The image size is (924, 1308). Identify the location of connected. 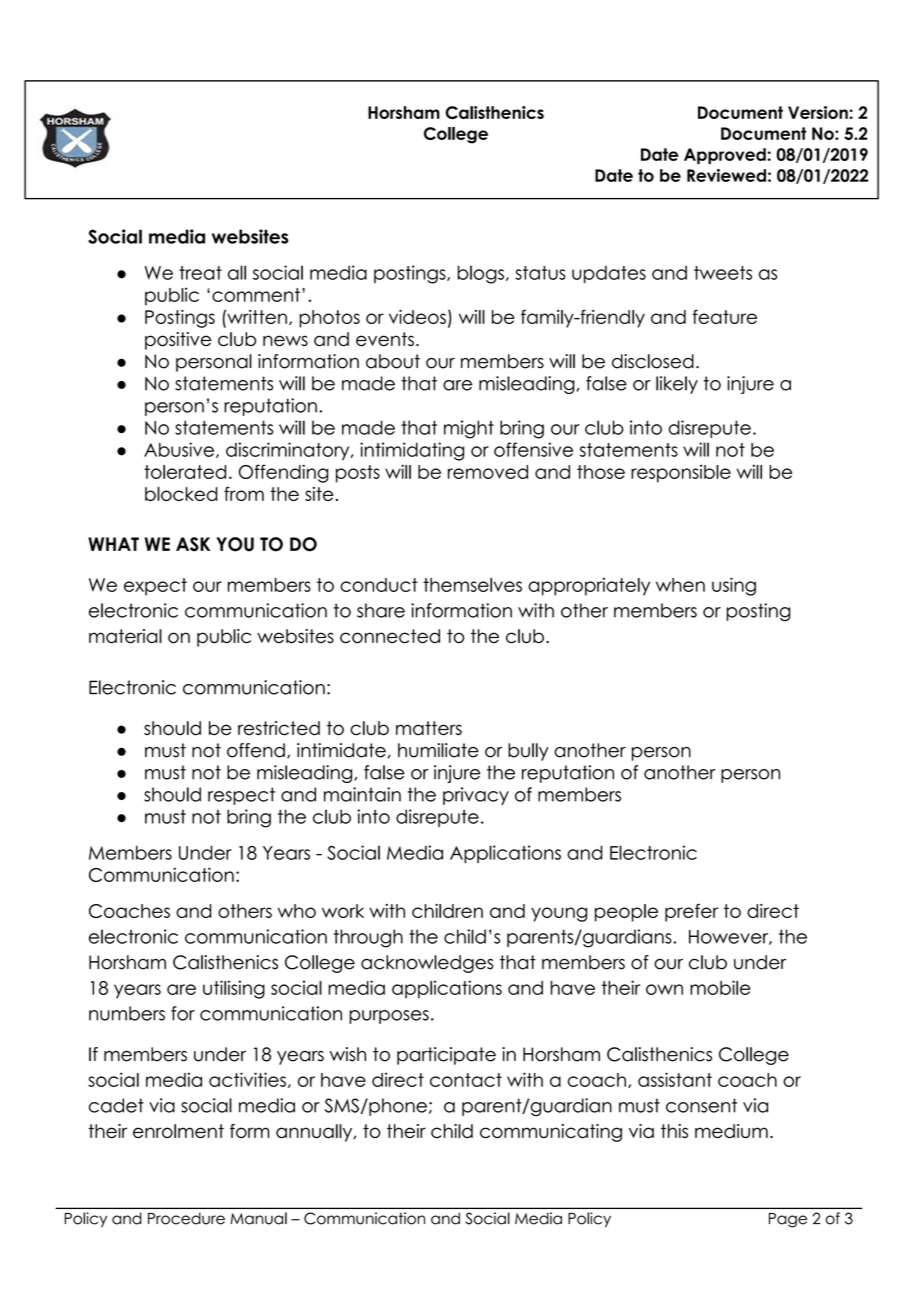
(390, 636).
